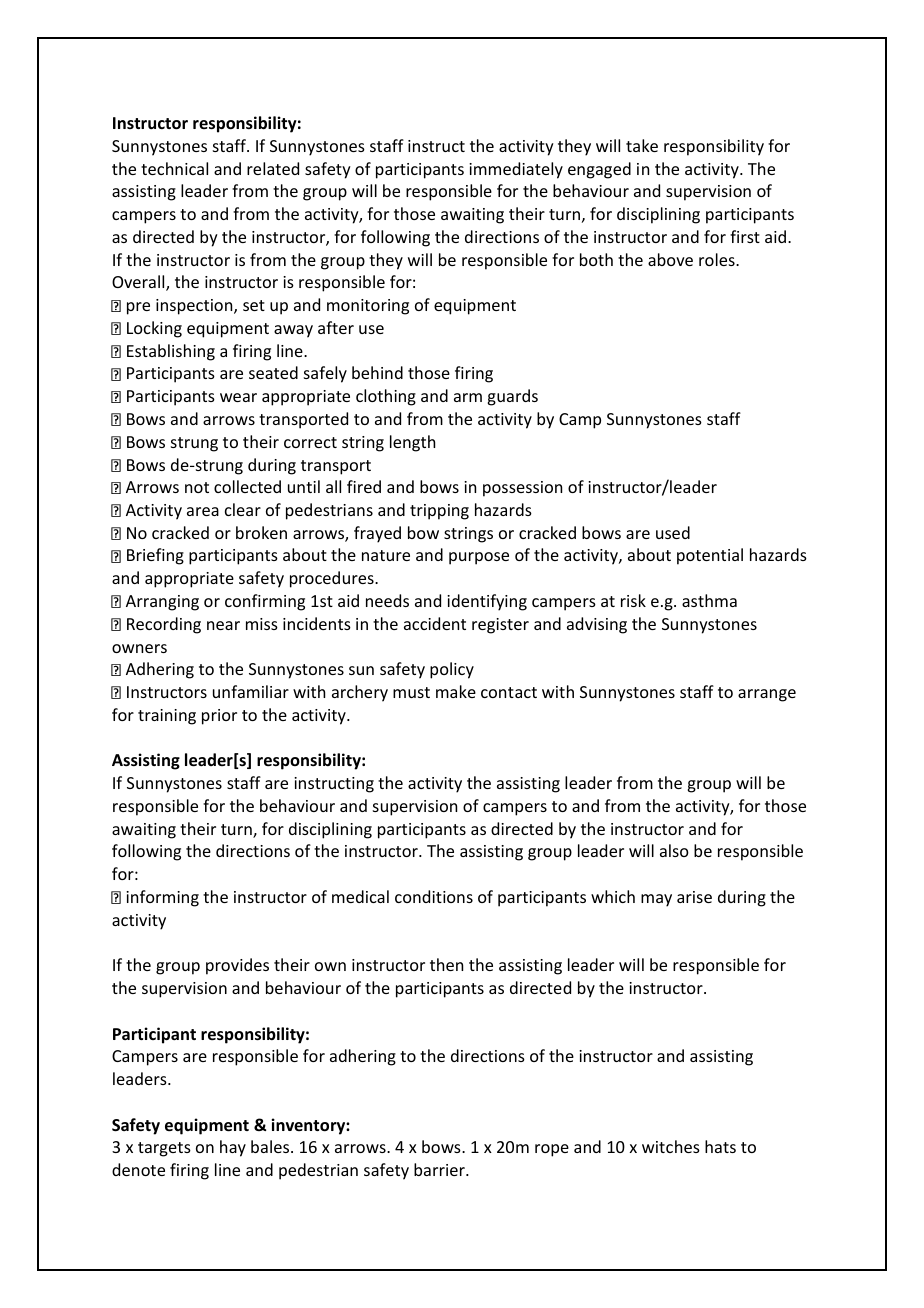 Image resolution: width=924 pixels, height=1308 pixels. Describe the element at coordinates (452, 670) in the page. I see `policy` at that location.
